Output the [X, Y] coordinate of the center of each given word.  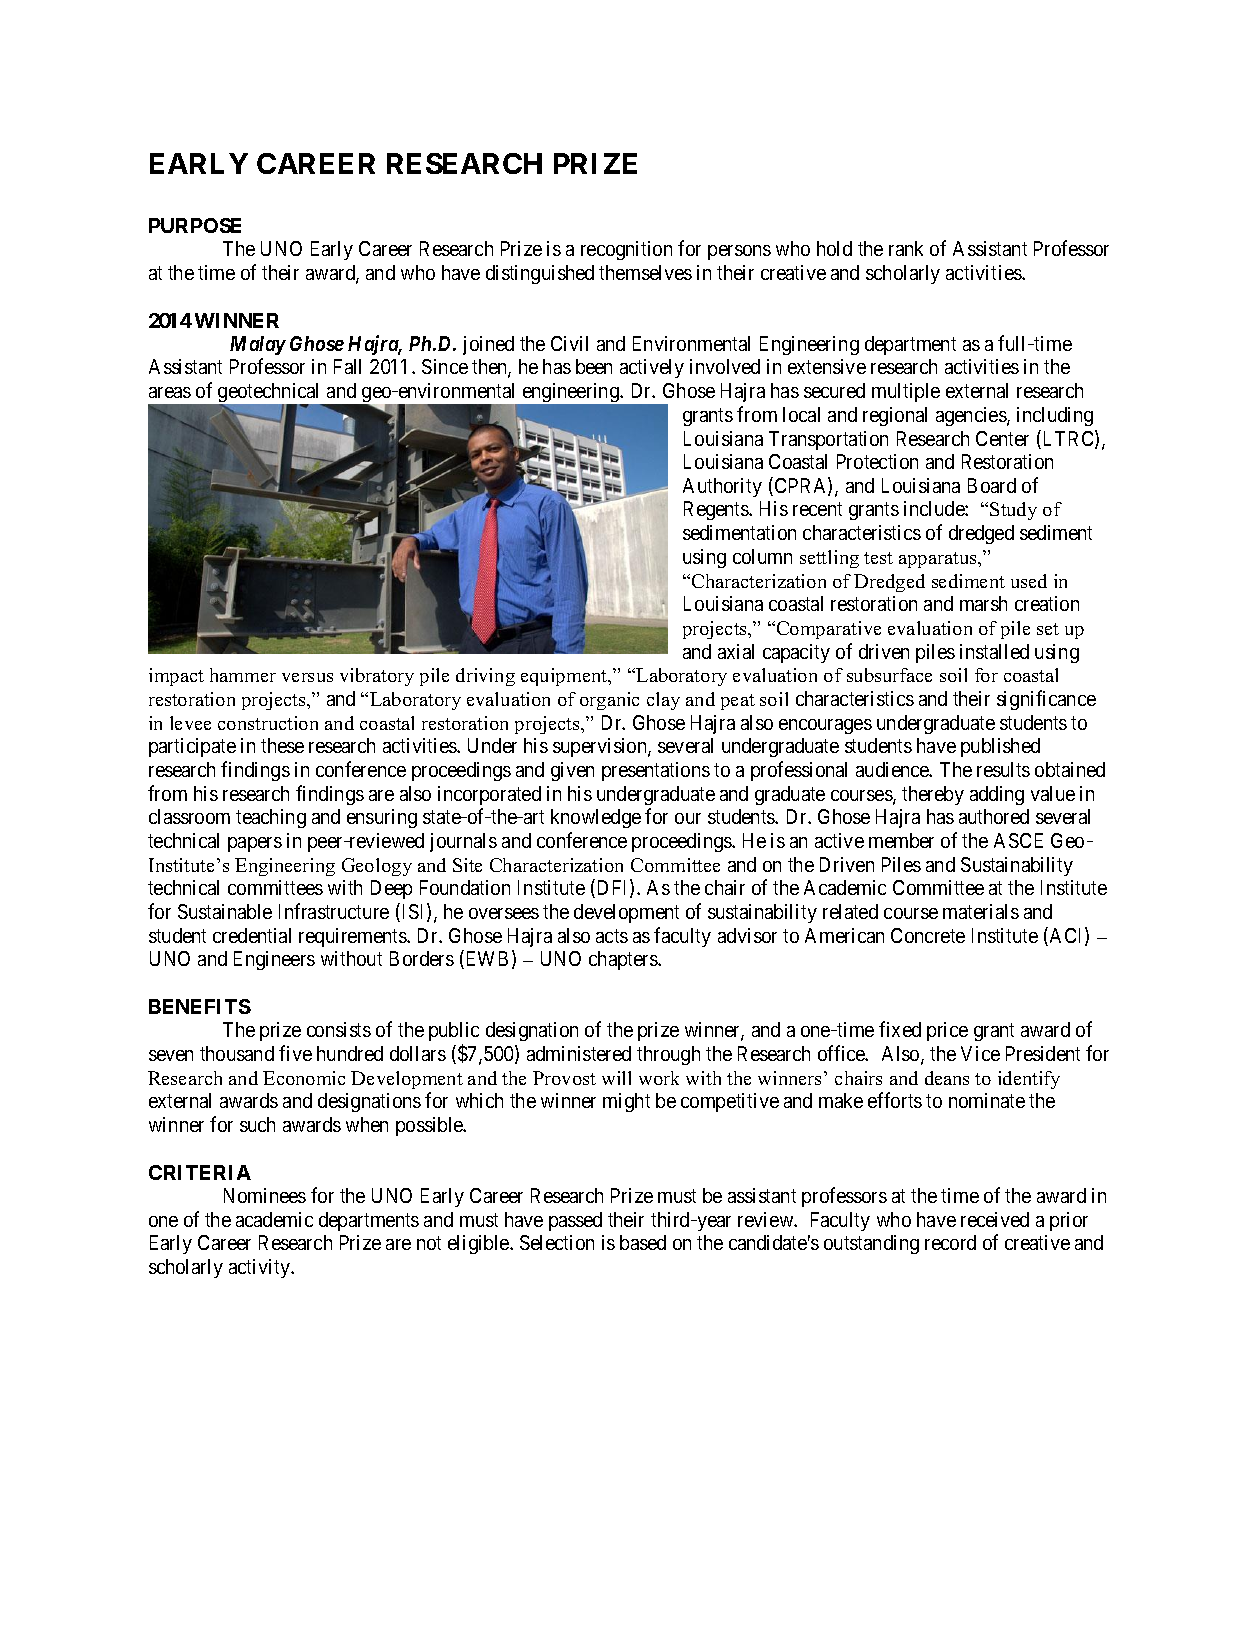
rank [906, 248]
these [282, 745]
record [950, 1242]
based [643, 1242]
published [1000, 747]
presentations [656, 771]
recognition [626, 250]
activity [261, 1268]
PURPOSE [195, 225]
